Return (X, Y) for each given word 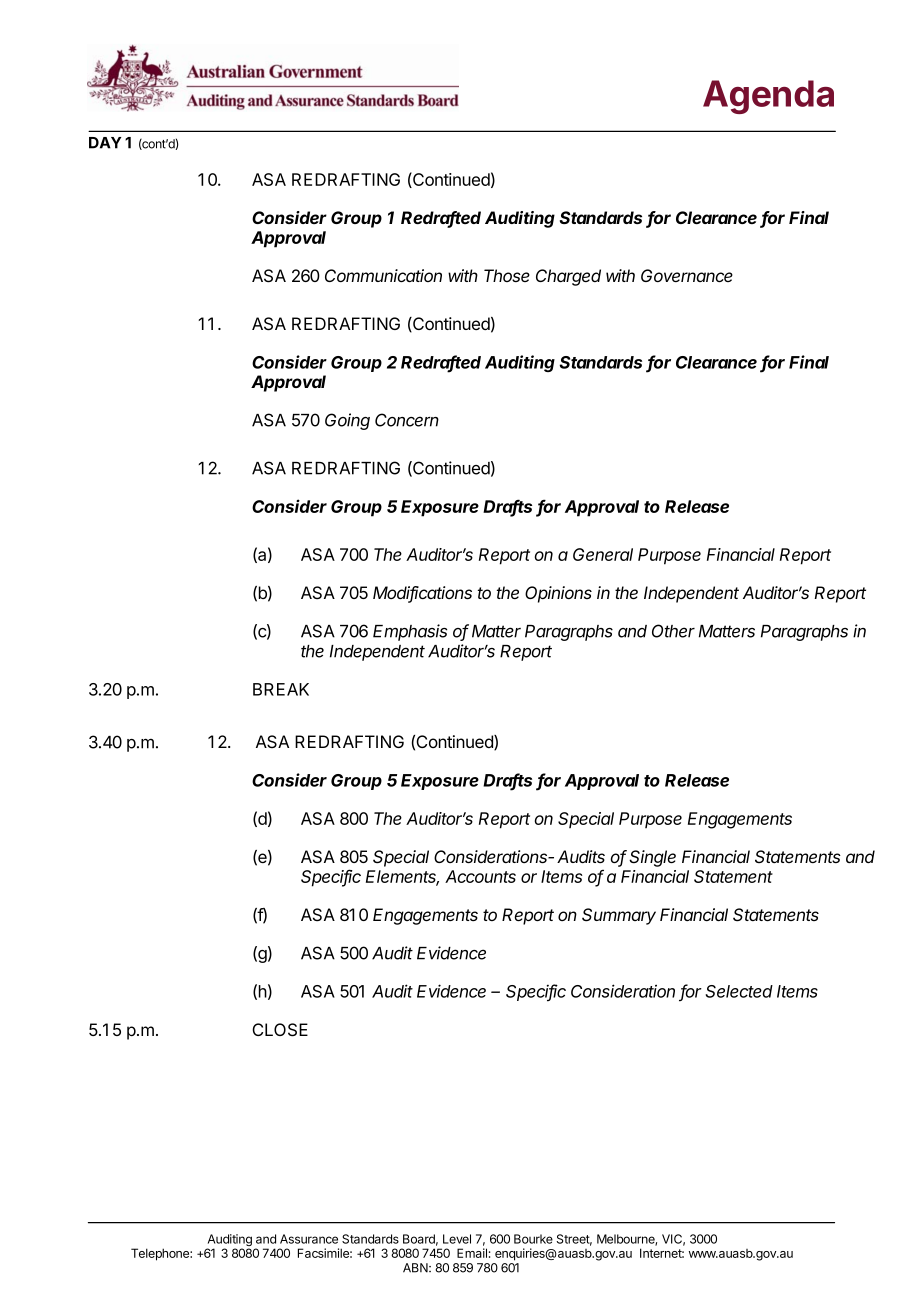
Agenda (768, 97)
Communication (383, 275)
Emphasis (410, 632)
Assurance (309, 1239)
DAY (105, 143)
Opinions (558, 594)
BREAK (281, 689)
